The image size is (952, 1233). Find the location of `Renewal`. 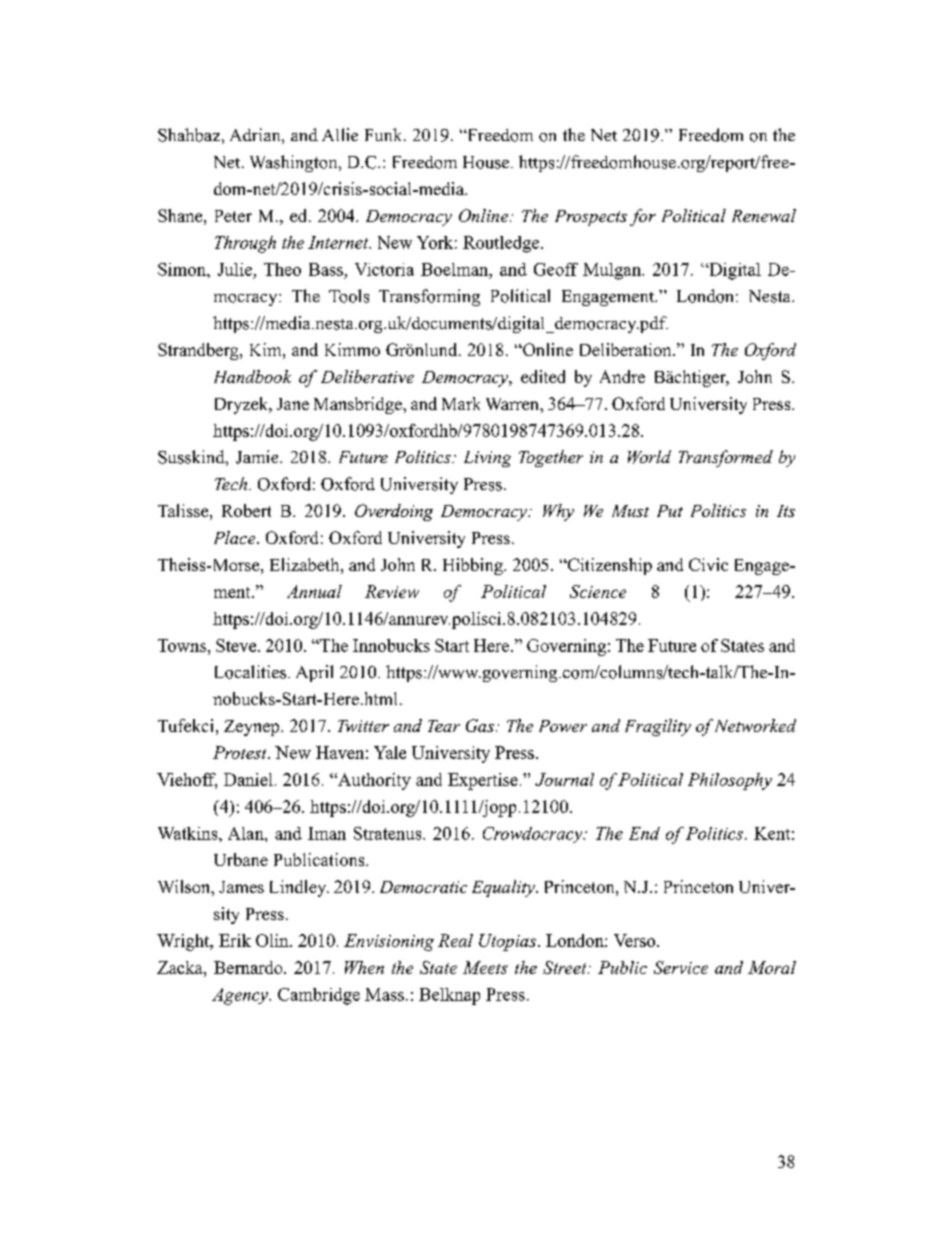

Renewal is located at coordinates (764, 215).
